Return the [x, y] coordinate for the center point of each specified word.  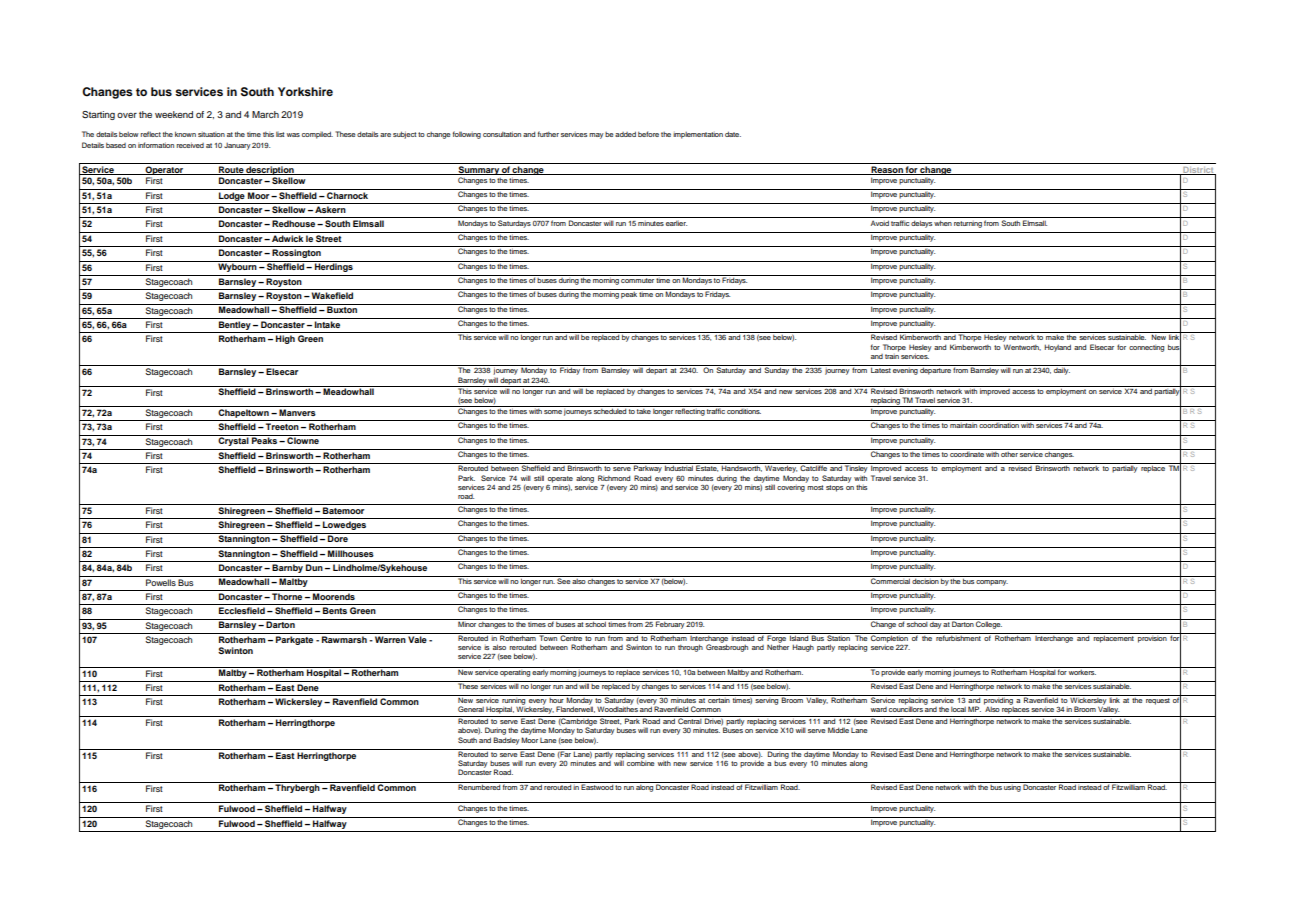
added [625, 134]
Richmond [614, 478]
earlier [676, 223]
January [237, 146]
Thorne [287, 596]
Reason [887, 170]
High [285, 339]
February [670, 624]
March [265, 114]
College [988, 624]
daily [1062, 371]
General [471, 709]
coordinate [967, 453]
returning [968, 224]
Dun [314, 567]
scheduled [610, 410]
